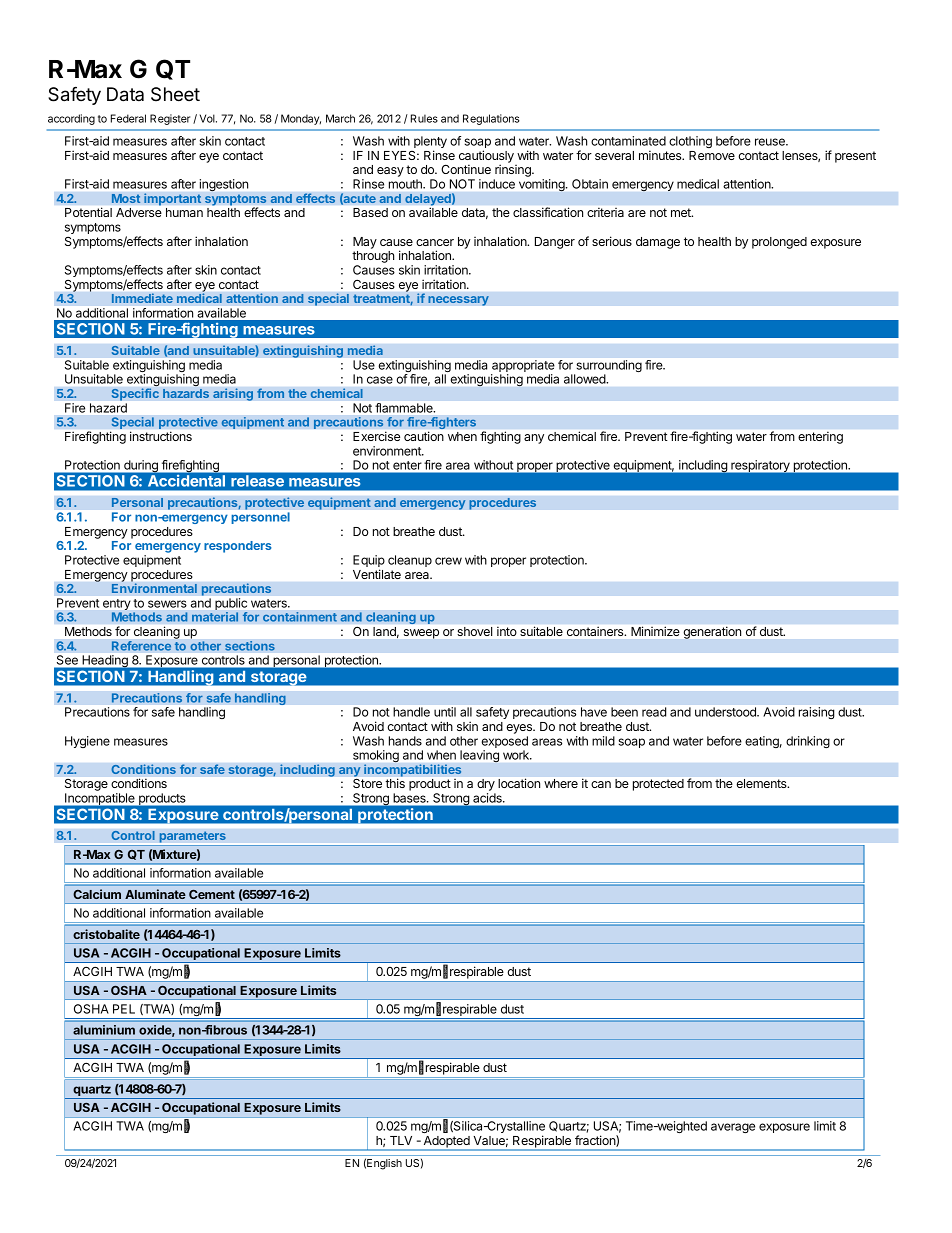 Image resolution: width=952 pixels, height=1233 pixels. Describe the element at coordinates (491, 119) in the document. I see `Regulations` at that location.
